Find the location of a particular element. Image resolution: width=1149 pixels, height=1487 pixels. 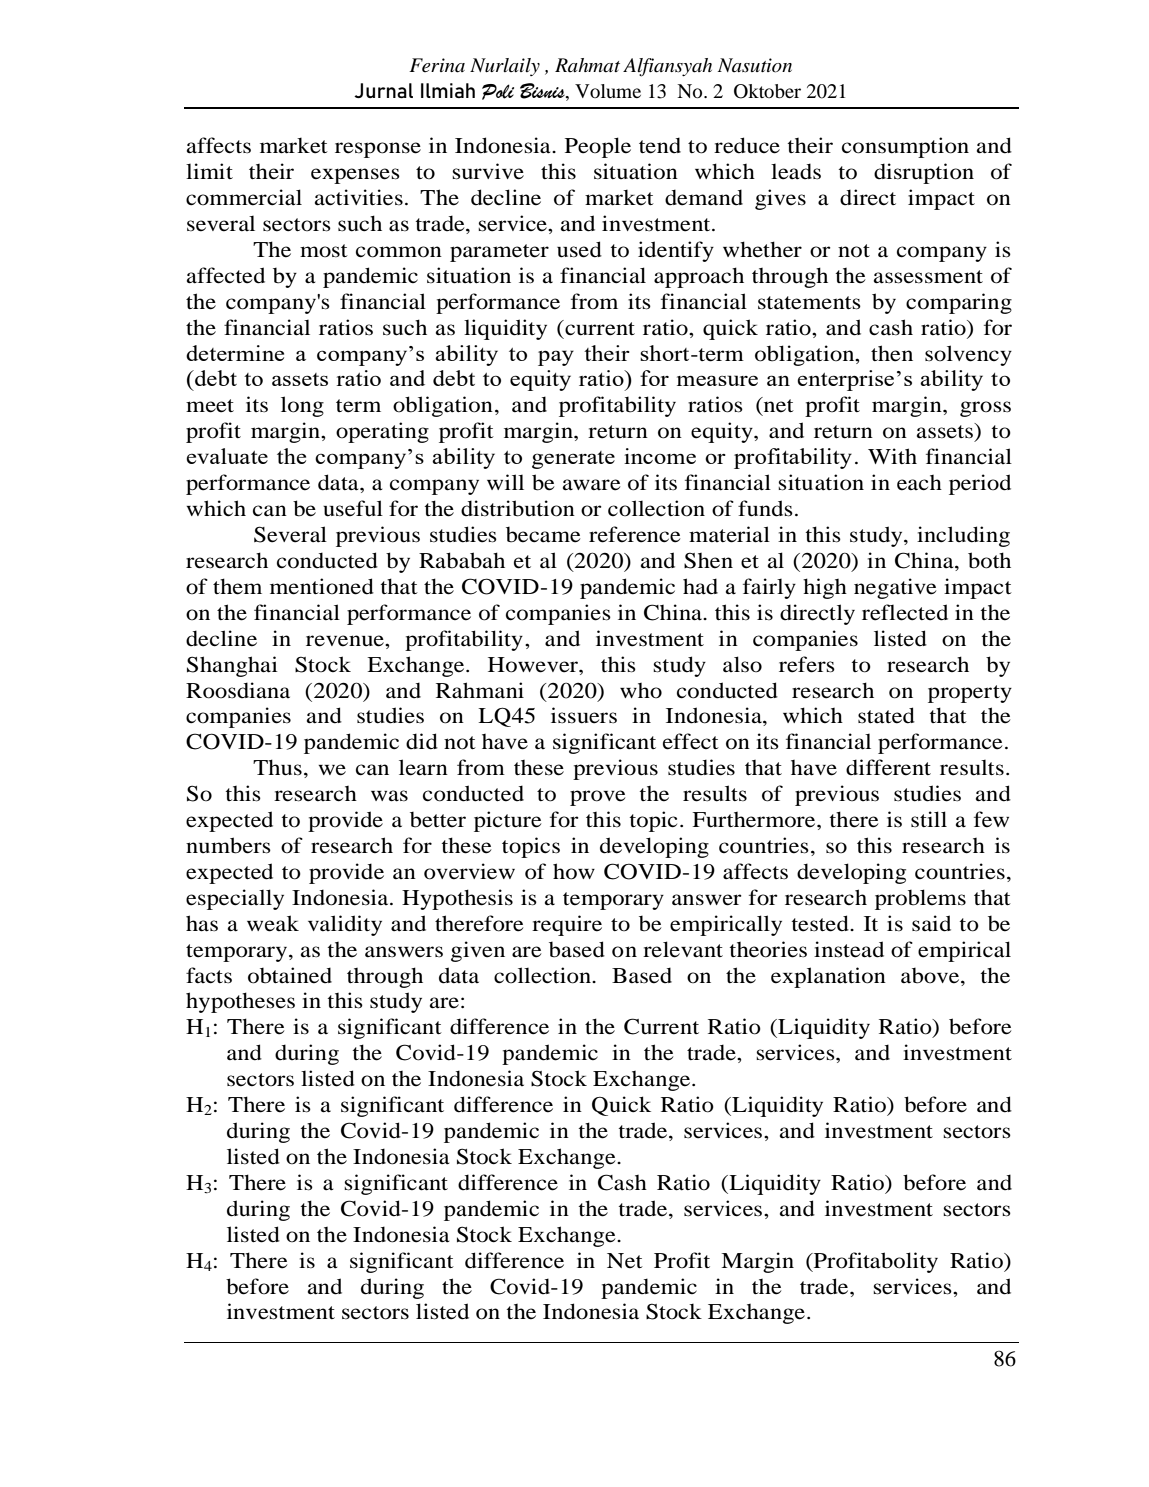

reflected is located at coordinates (905, 612).
